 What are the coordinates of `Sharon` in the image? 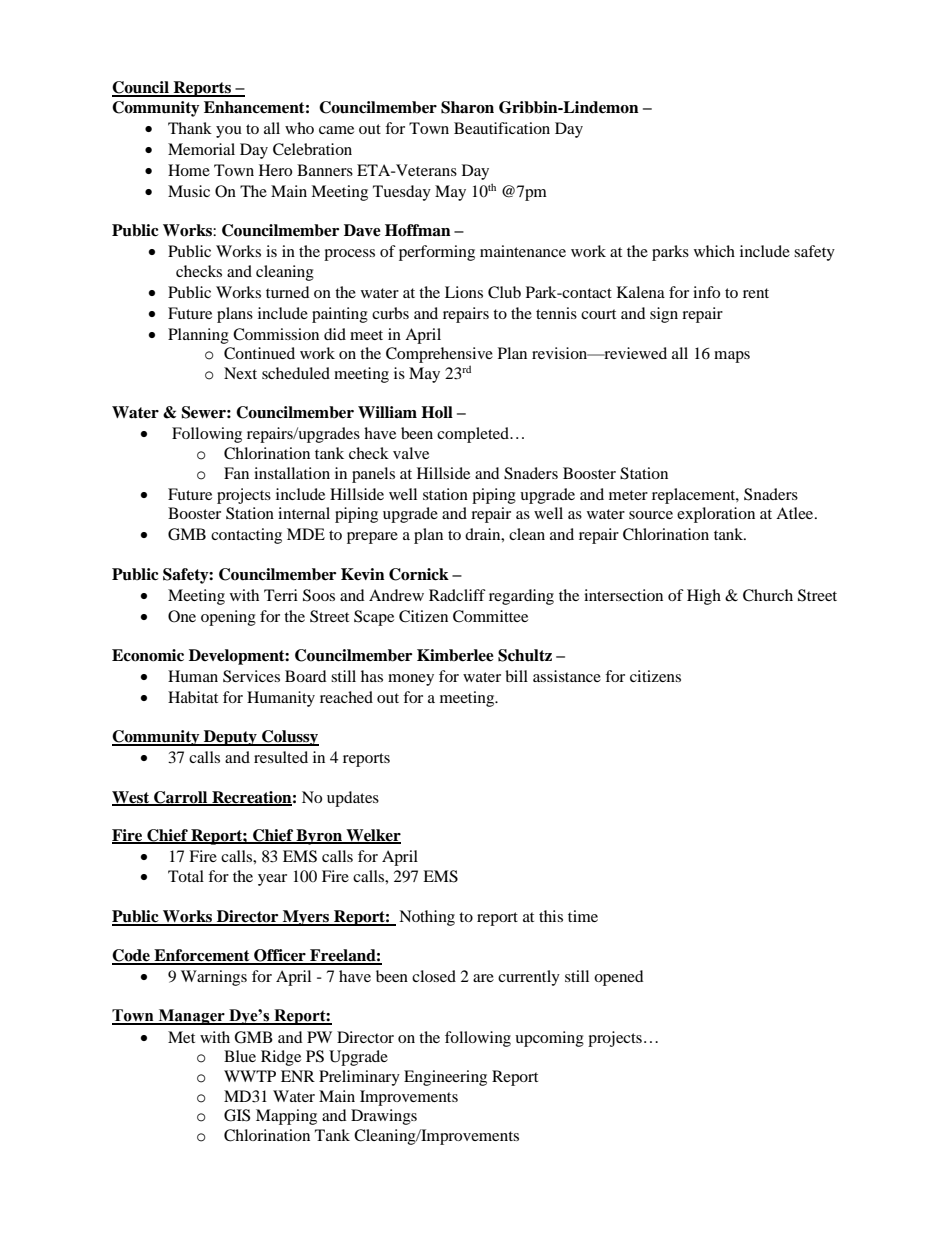 It's located at (467, 107).
